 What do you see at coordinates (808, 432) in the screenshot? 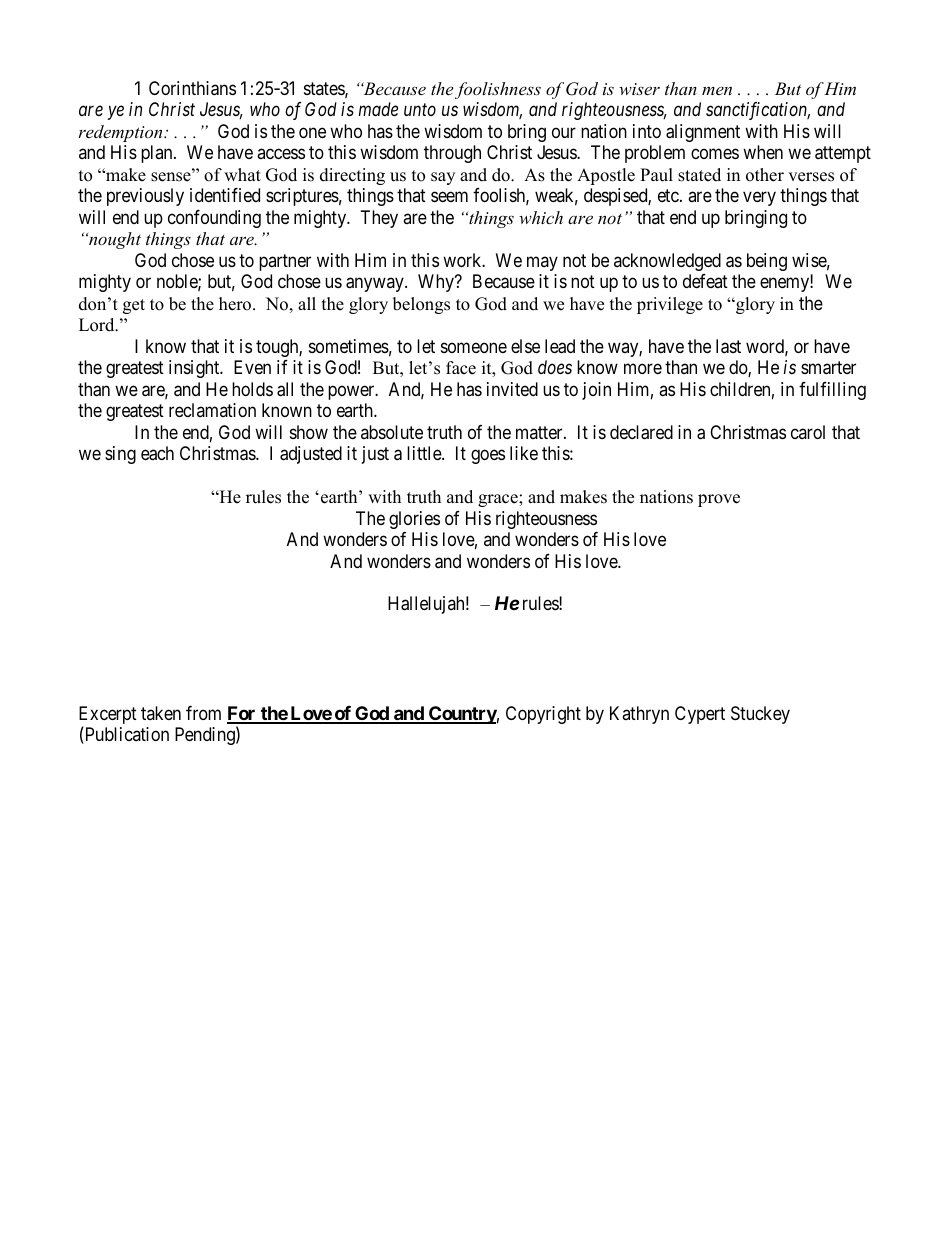
I see `carol` at bounding box center [808, 432].
